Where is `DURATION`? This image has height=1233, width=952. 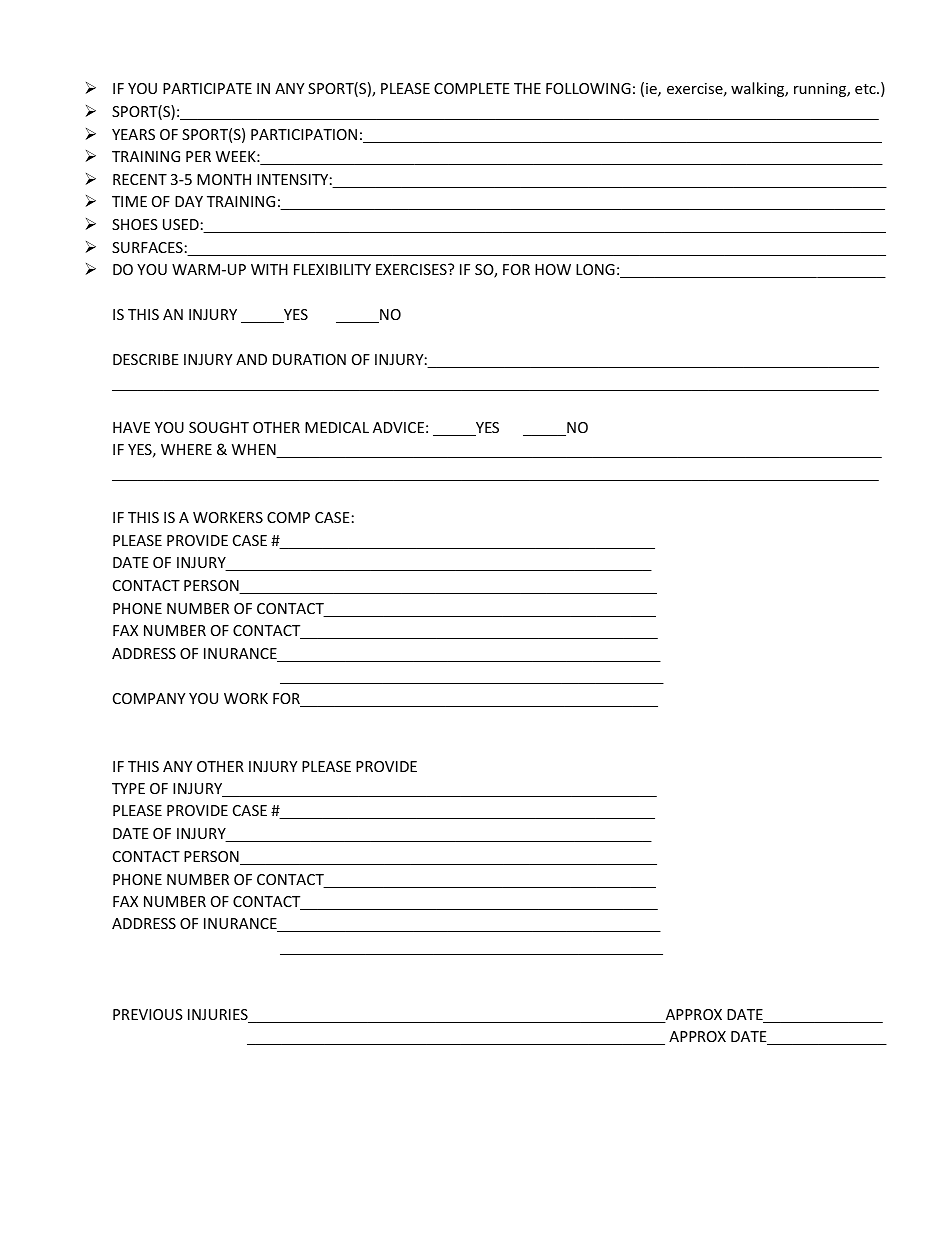 DURATION is located at coordinates (309, 359).
